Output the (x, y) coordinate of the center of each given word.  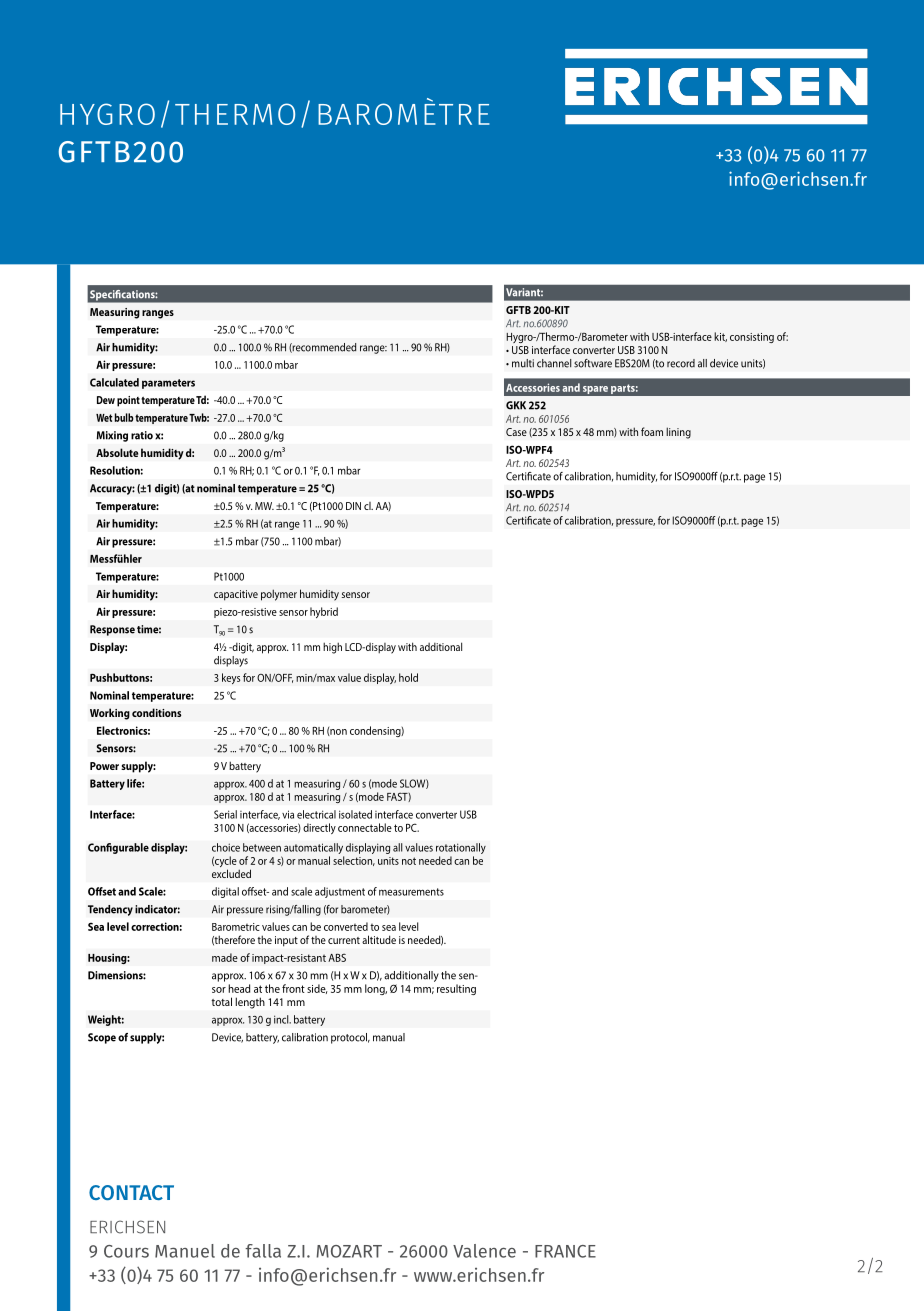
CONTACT (131, 1192)
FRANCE (565, 1251)
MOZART (349, 1251)
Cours (126, 1251)
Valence (484, 1251)
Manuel (185, 1251)
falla (263, 1251)
